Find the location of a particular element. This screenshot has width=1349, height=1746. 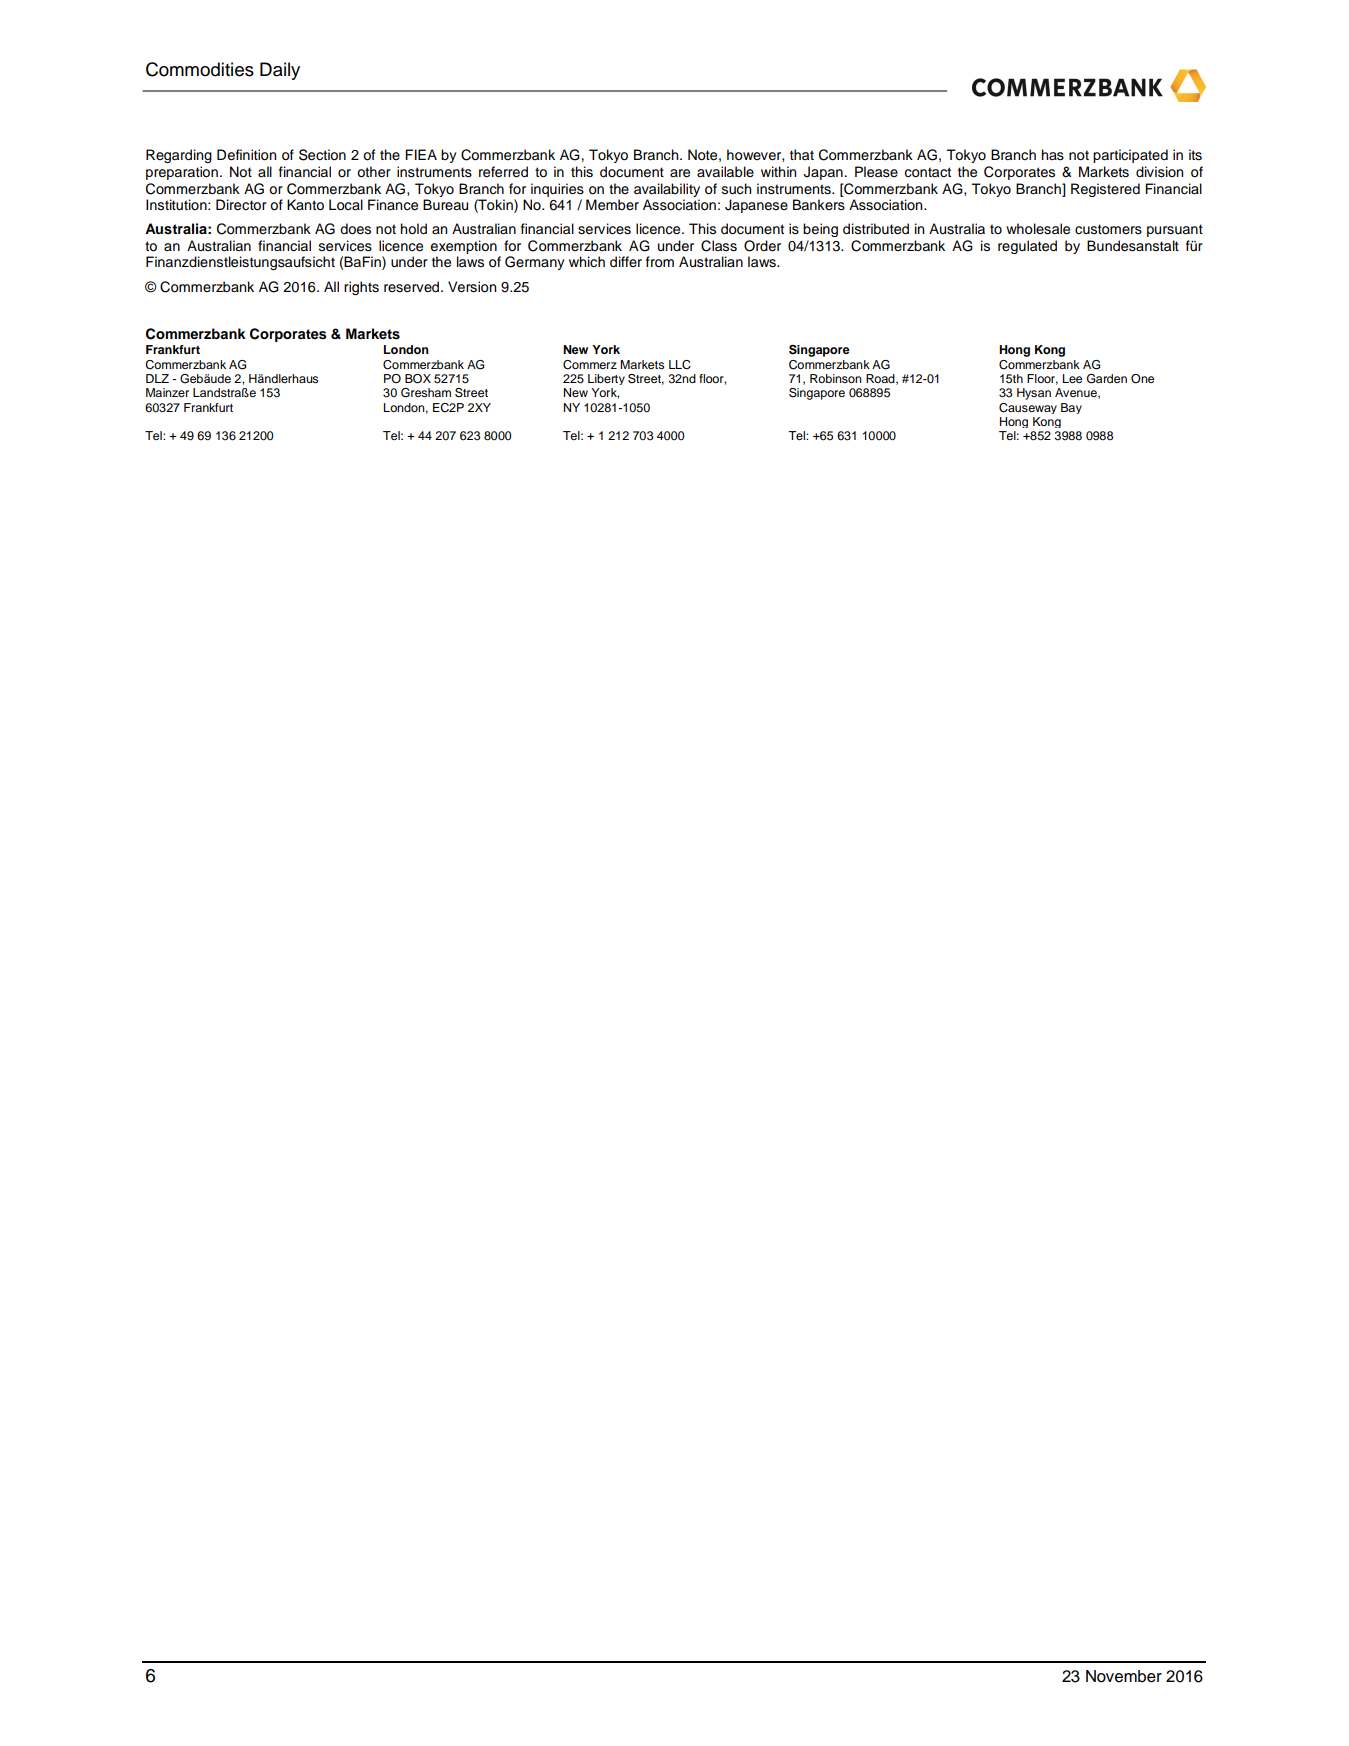

Liberty is located at coordinates (606, 379).
